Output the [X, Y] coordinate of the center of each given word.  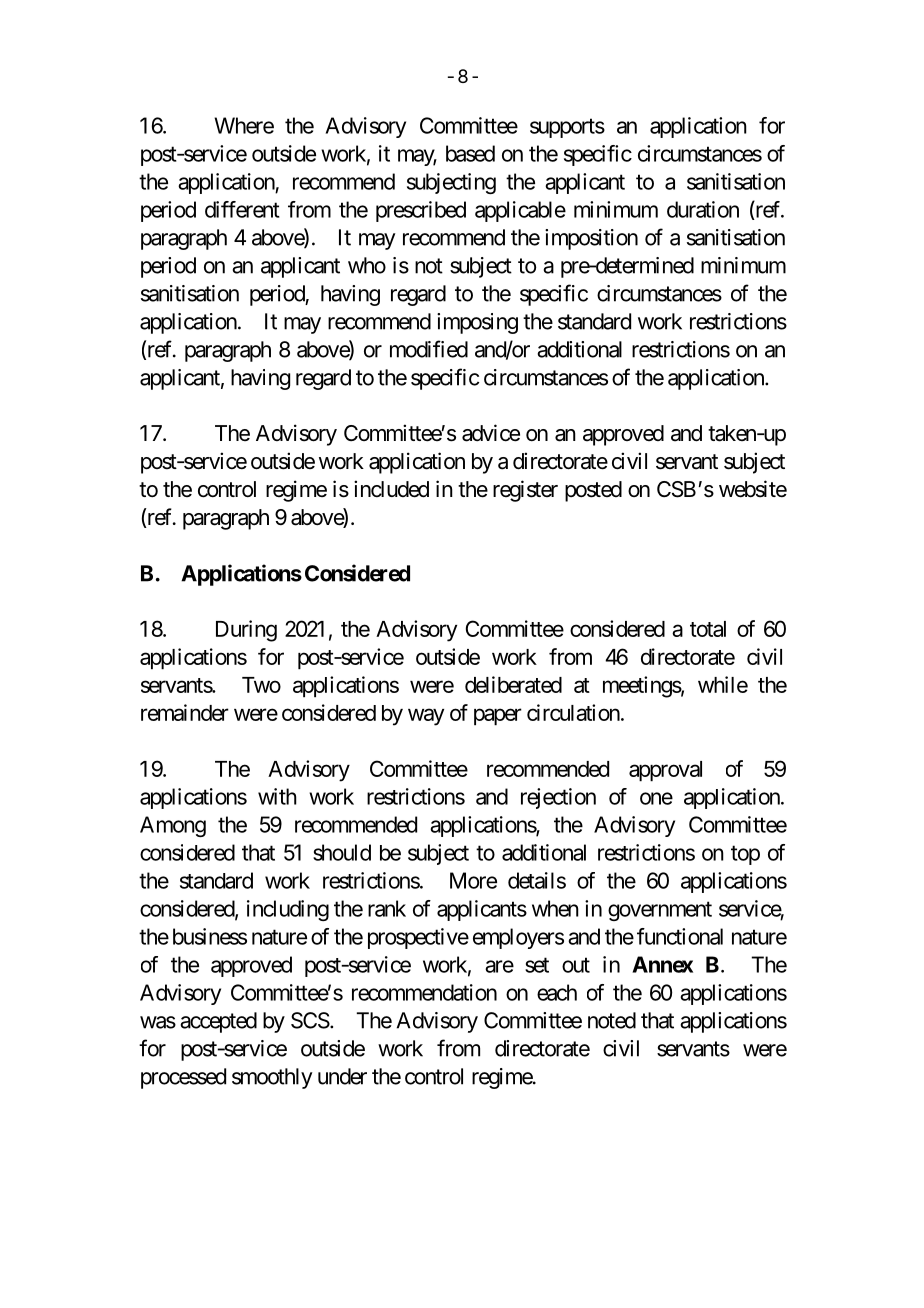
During [246, 631]
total [708, 629]
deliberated [513, 684]
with [277, 796]
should [342, 852]
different [242, 209]
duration [703, 209]
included [391, 489]
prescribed [421, 211]
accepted [218, 1022]
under [342, 1076]
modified [429, 349]
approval [665, 771]
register [525, 491]
